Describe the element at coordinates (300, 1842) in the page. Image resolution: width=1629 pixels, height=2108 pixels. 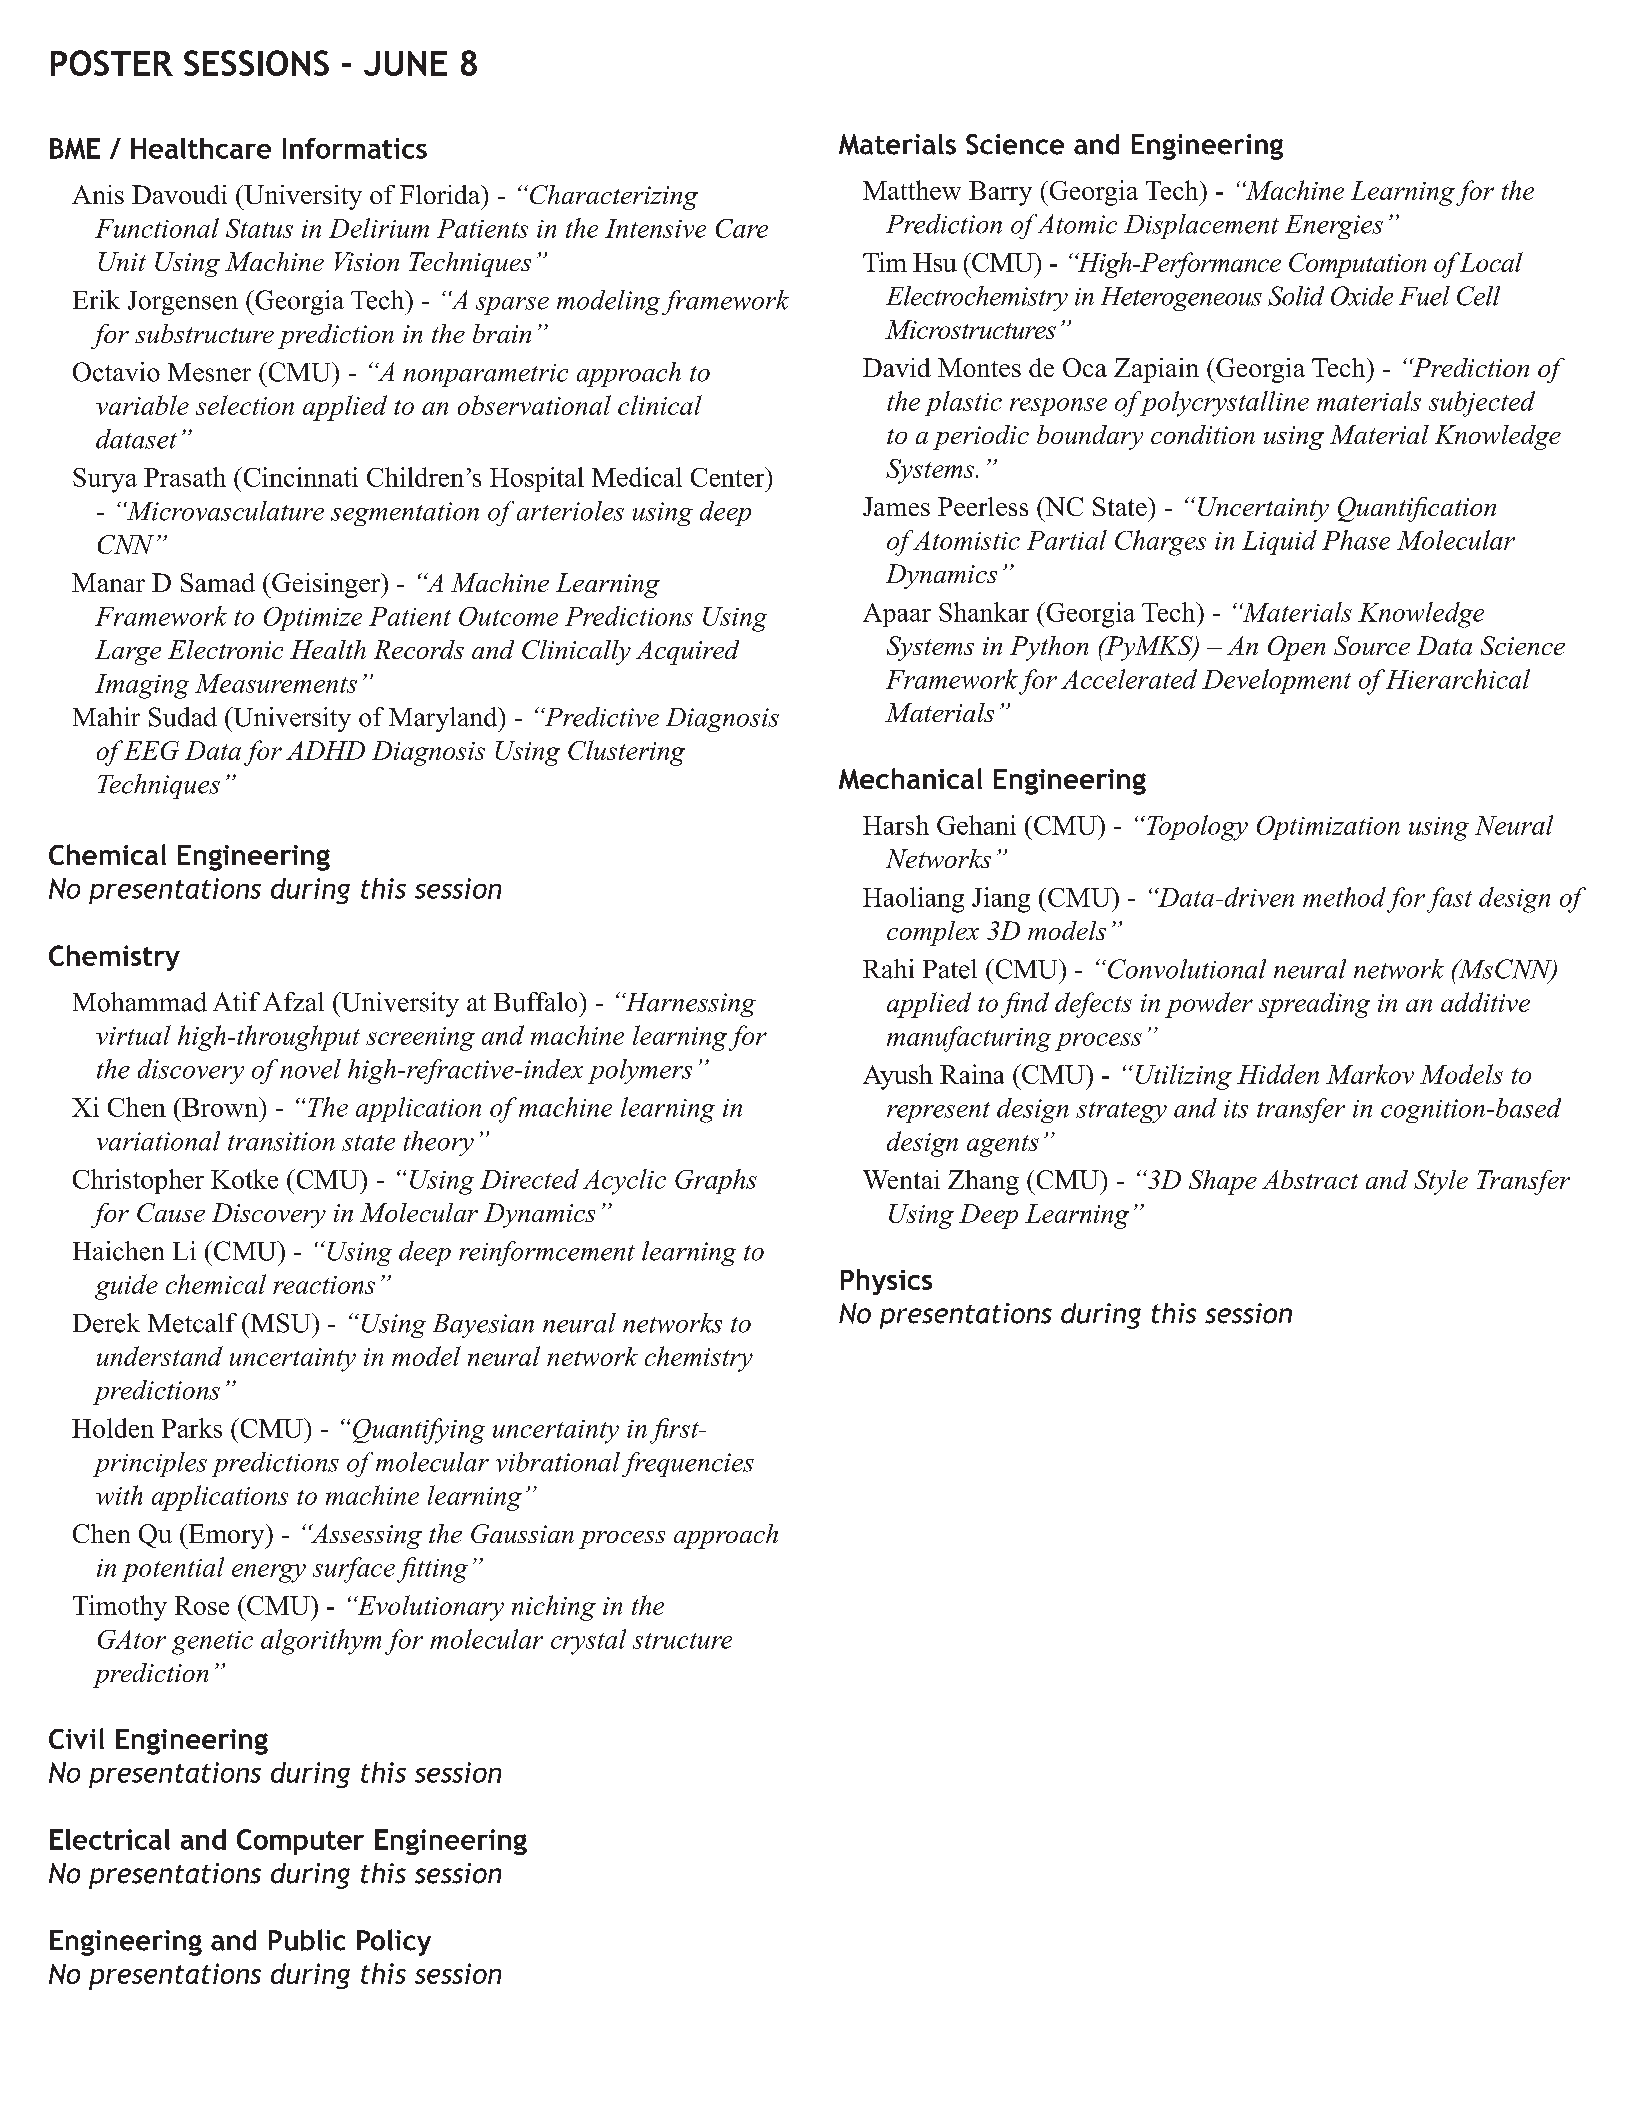
I see `Computer` at that location.
